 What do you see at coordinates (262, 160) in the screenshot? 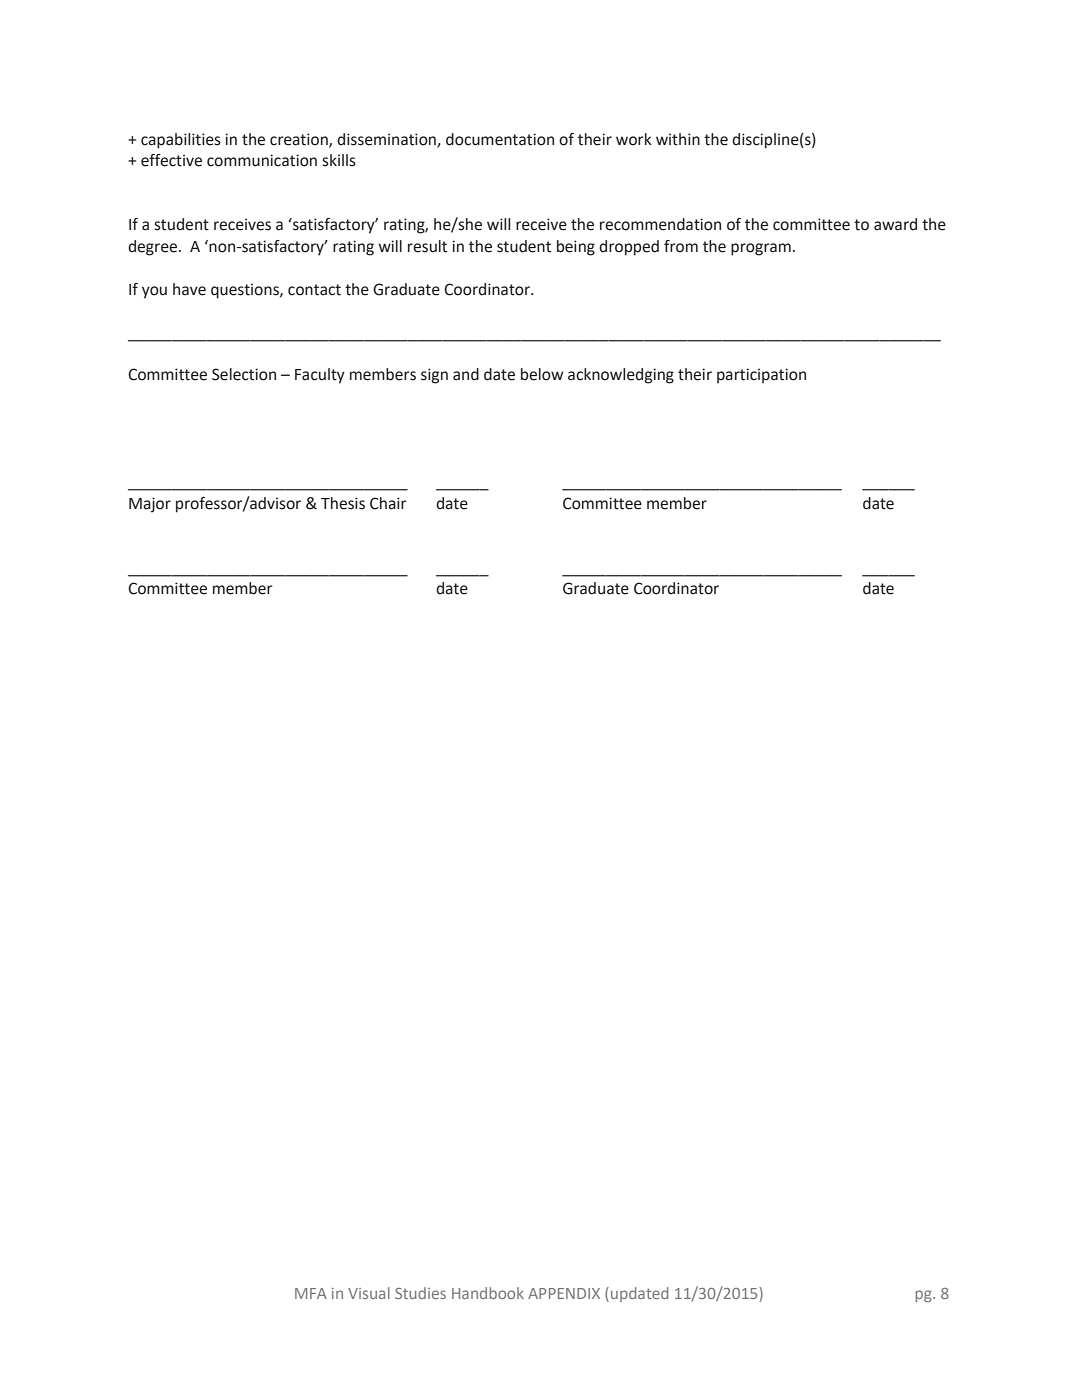
I see `communication` at bounding box center [262, 160].
